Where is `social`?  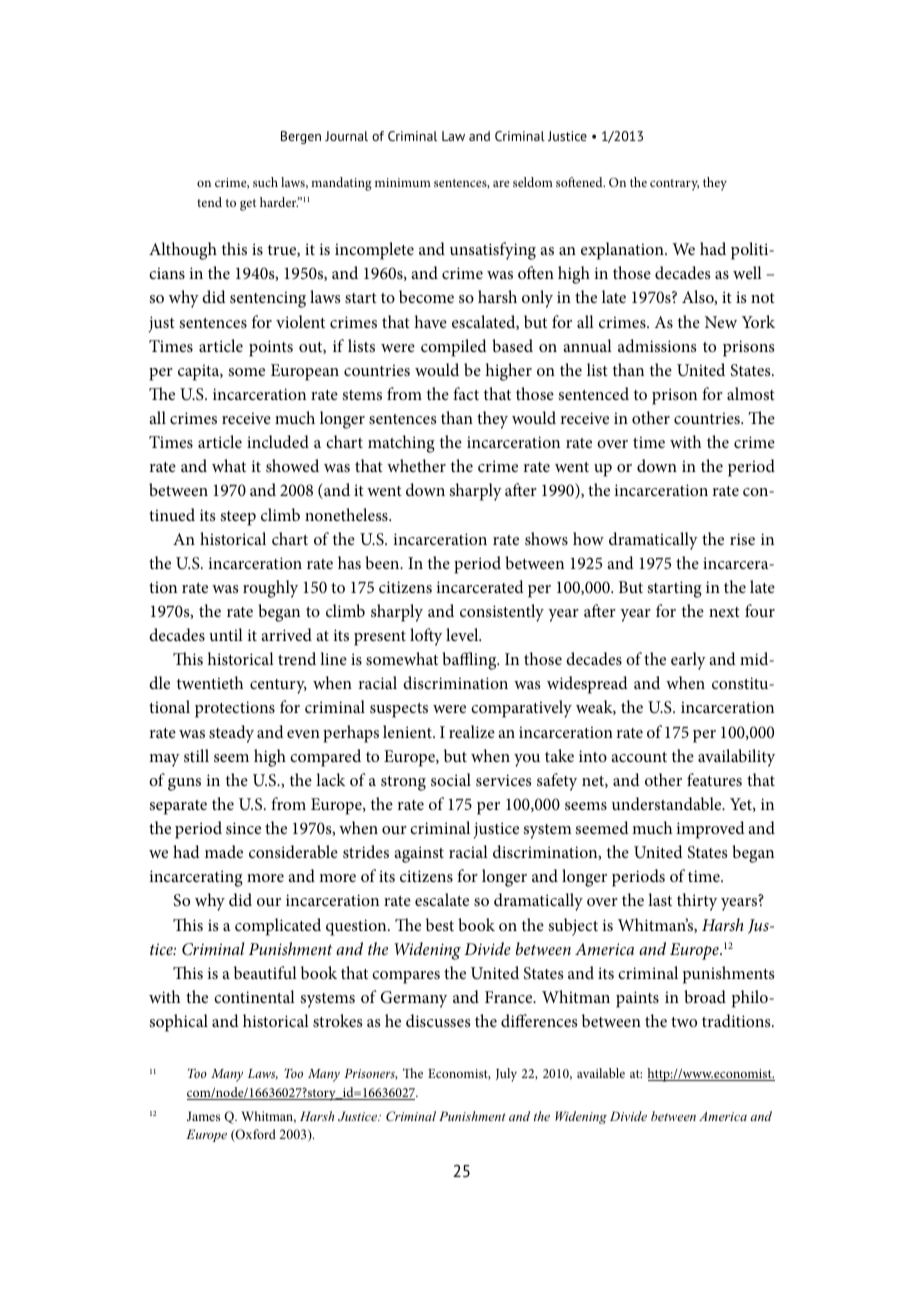 social is located at coordinates (451, 779).
